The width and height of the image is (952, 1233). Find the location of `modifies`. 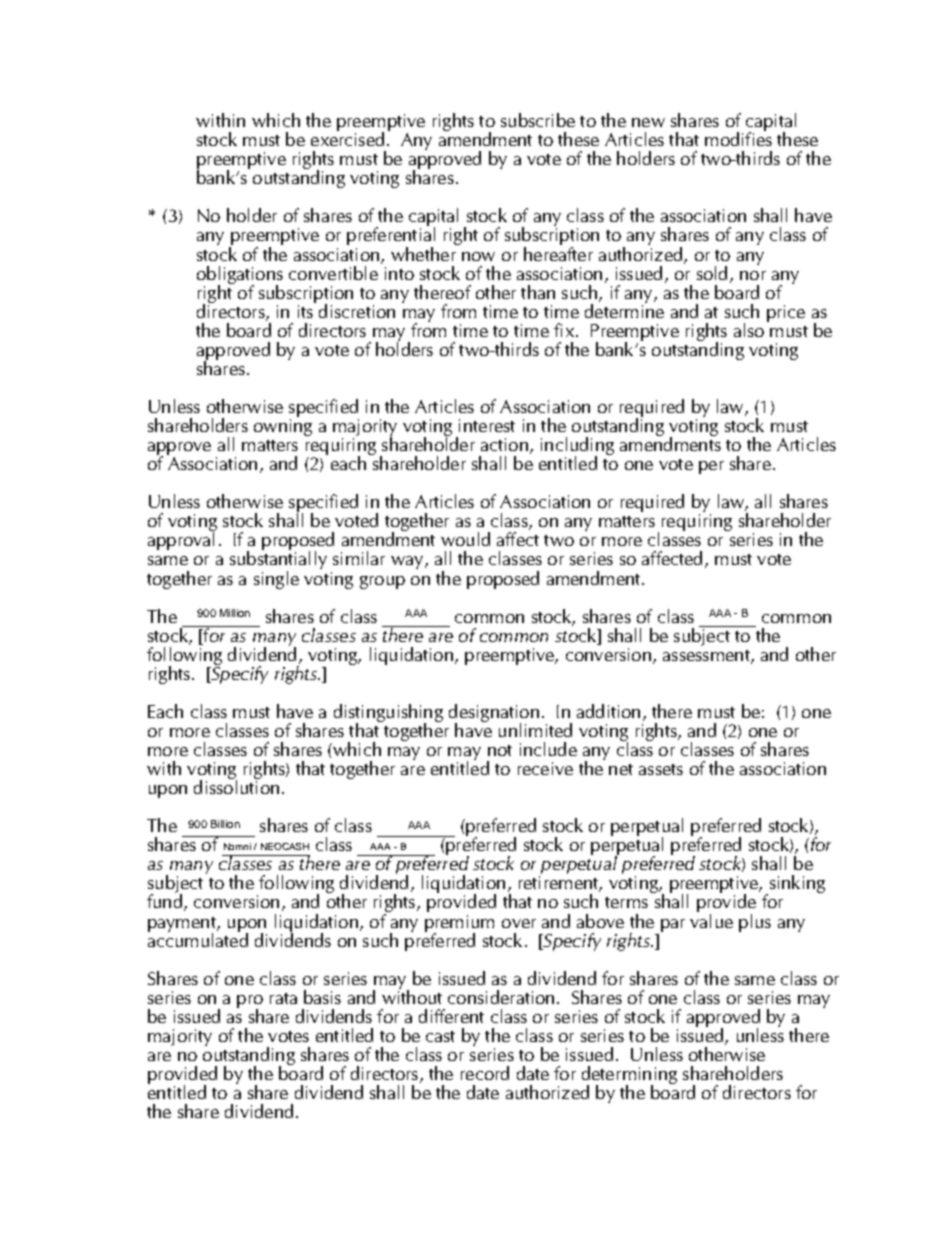

modifies is located at coordinates (738, 138).
